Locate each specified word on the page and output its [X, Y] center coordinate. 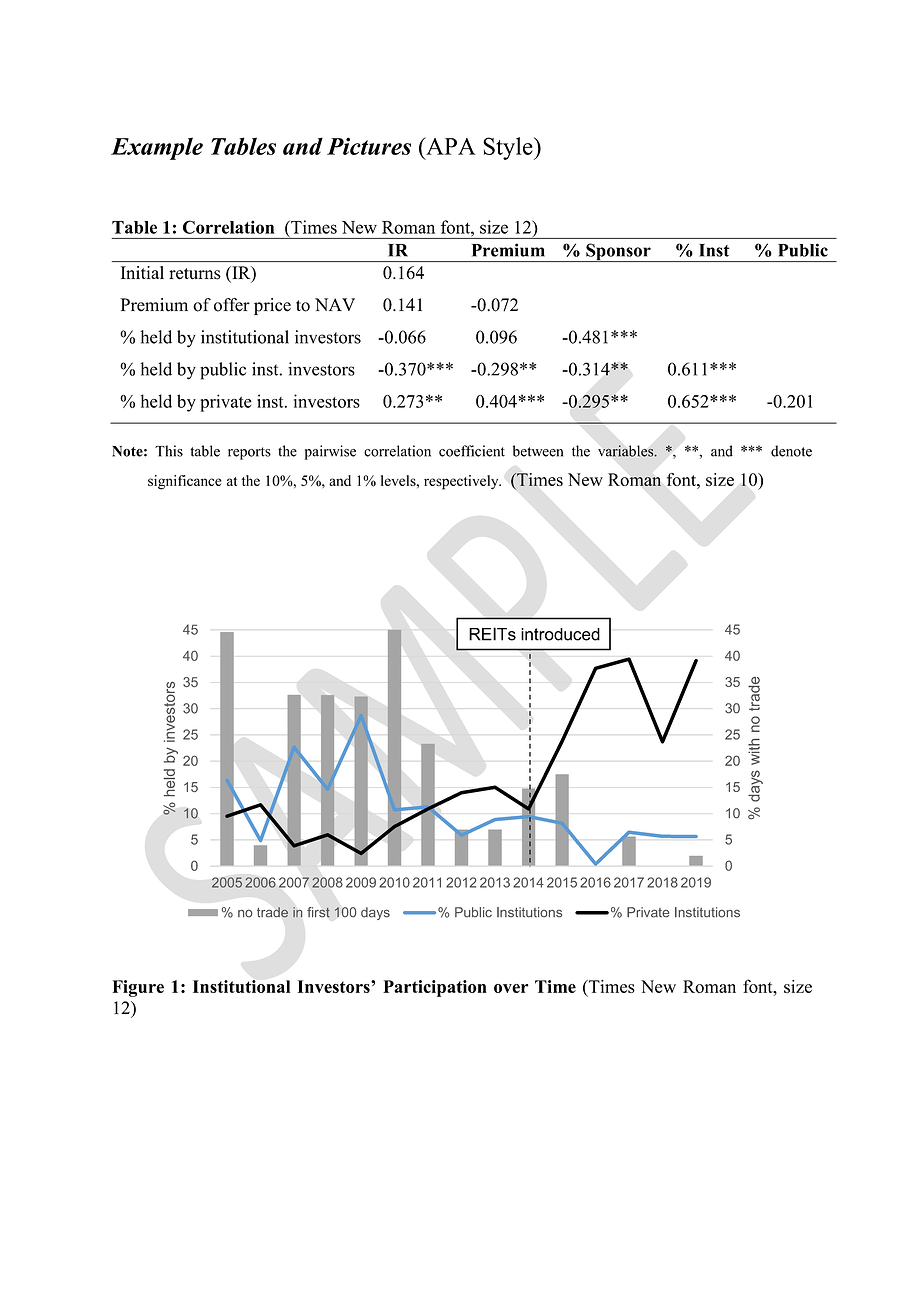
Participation [435, 988]
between [538, 451]
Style [509, 148]
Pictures [369, 146]
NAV [335, 304]
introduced [560, 634]
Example [157, 148]
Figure [138, 988]
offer [232, 305]
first [318, 912]
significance [185, 482]
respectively [462, 482]
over [511, 988]
